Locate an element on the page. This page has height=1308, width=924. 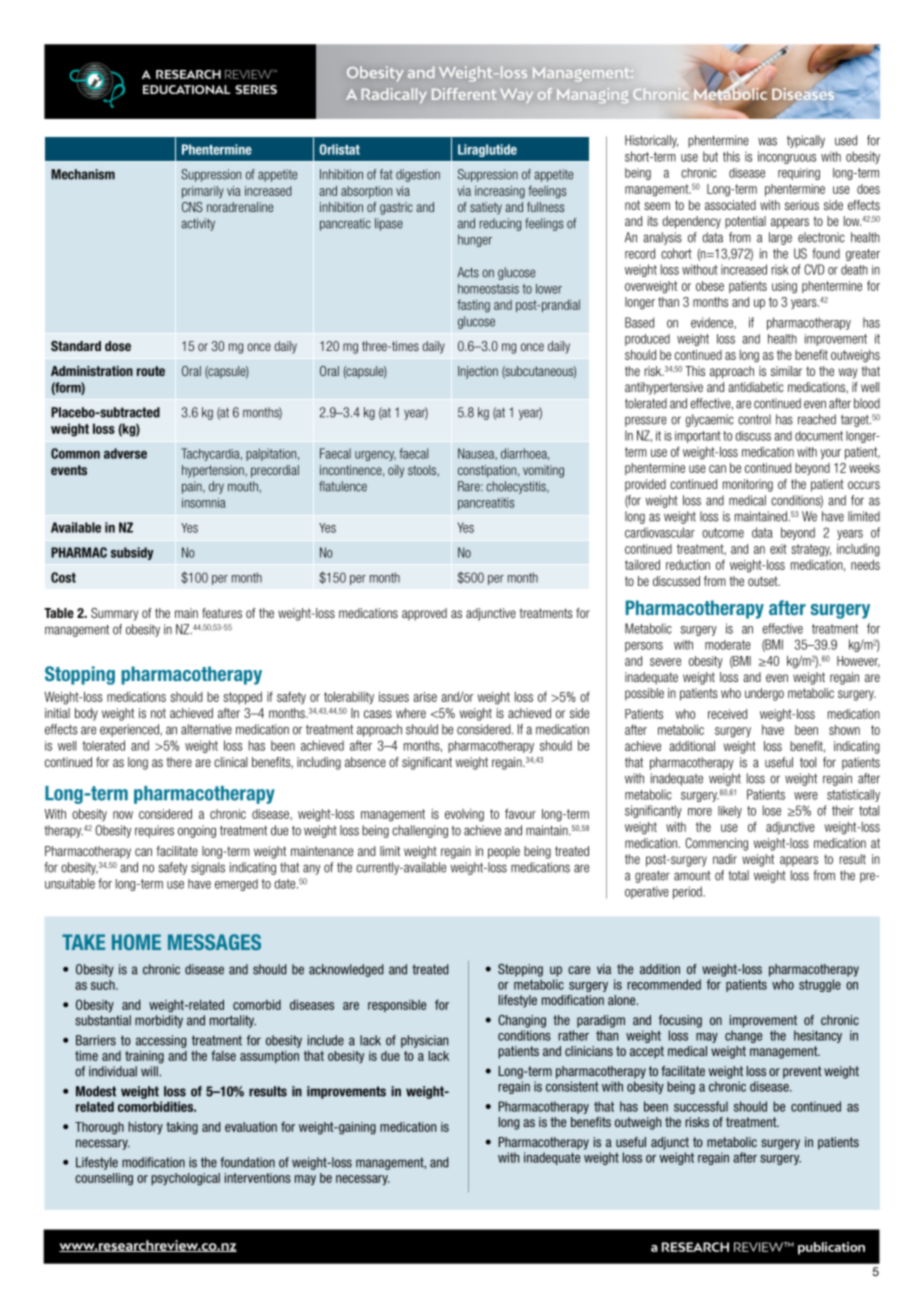
arise is located at coordinates (425, 696).
